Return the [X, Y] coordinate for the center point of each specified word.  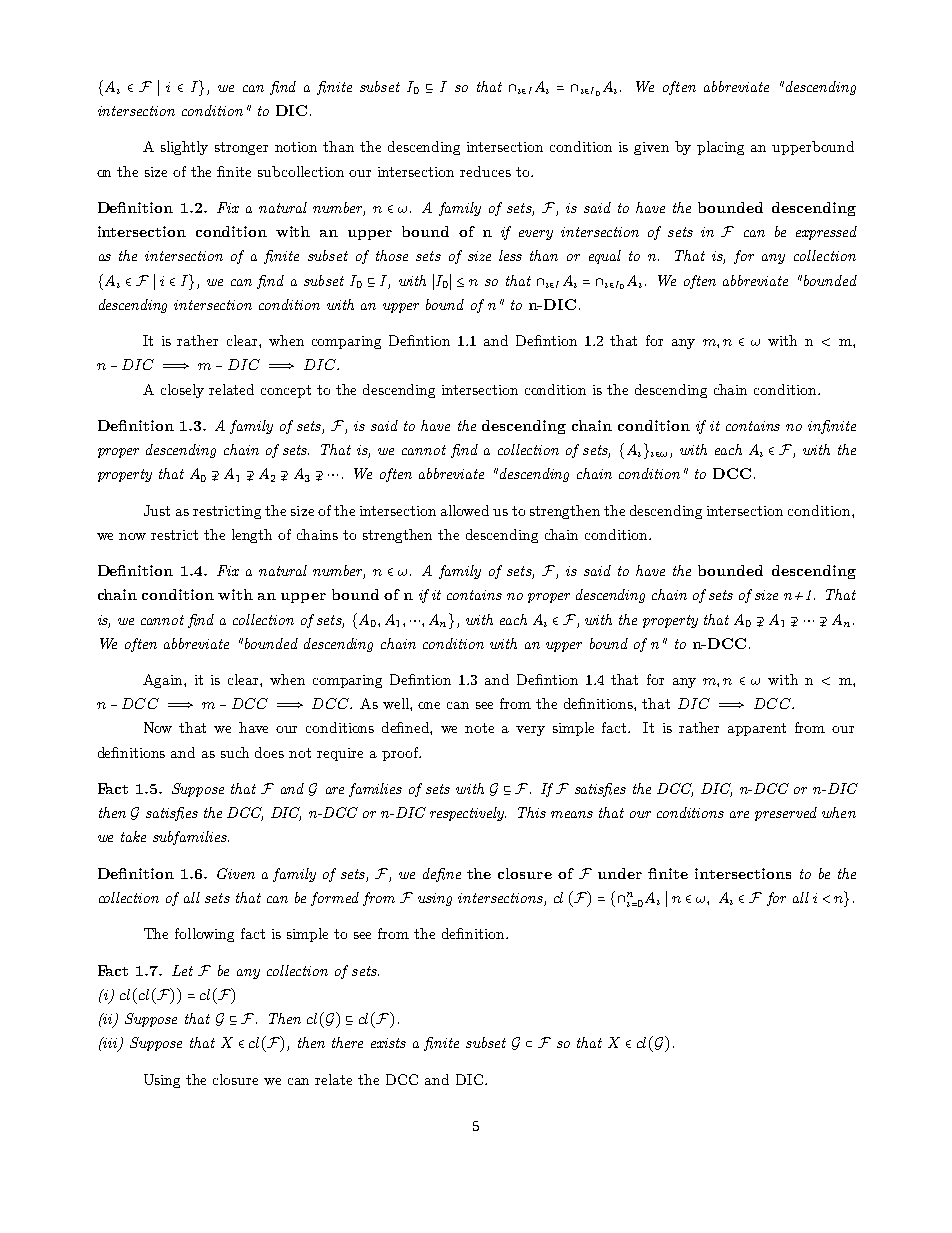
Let [182, 970]
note [479, 728]
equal [605, 257]
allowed [465, 510]
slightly [184, 148]
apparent [757, 729]
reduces [485, 171]
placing [720, 148]
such [235, 752]
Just [157, 510]
